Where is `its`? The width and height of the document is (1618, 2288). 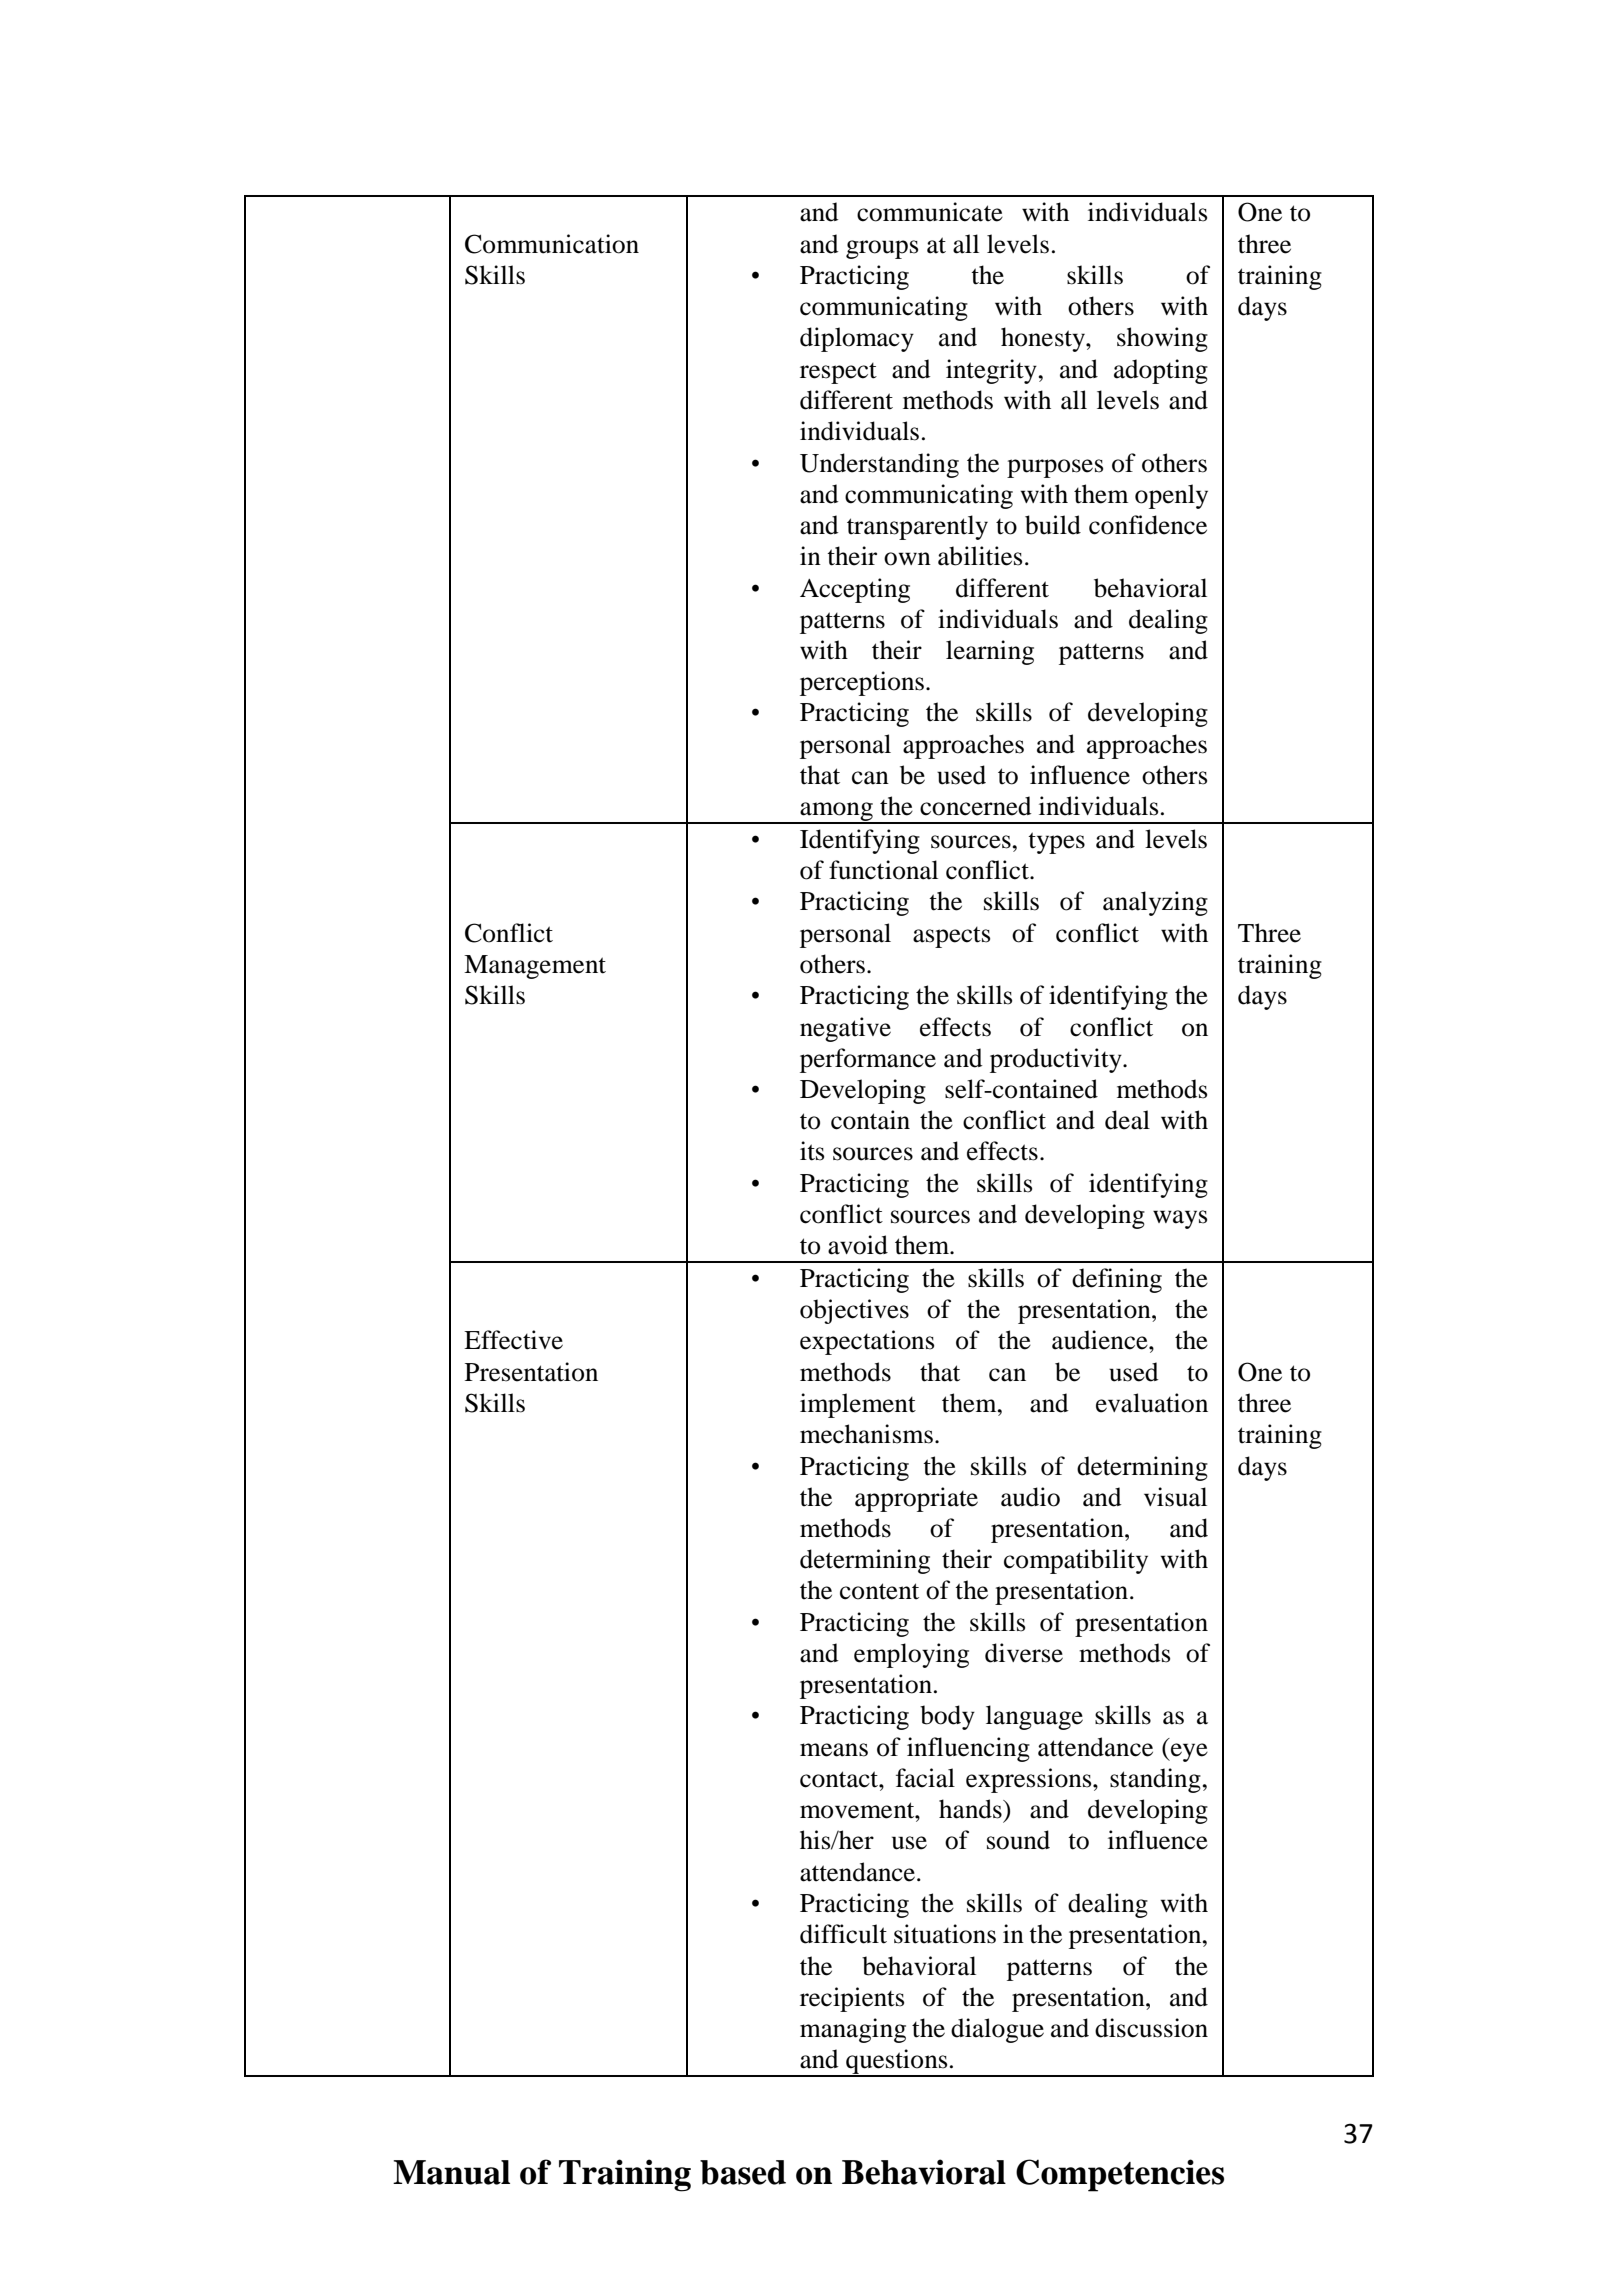
its is located at coordinates (812, 1151).
